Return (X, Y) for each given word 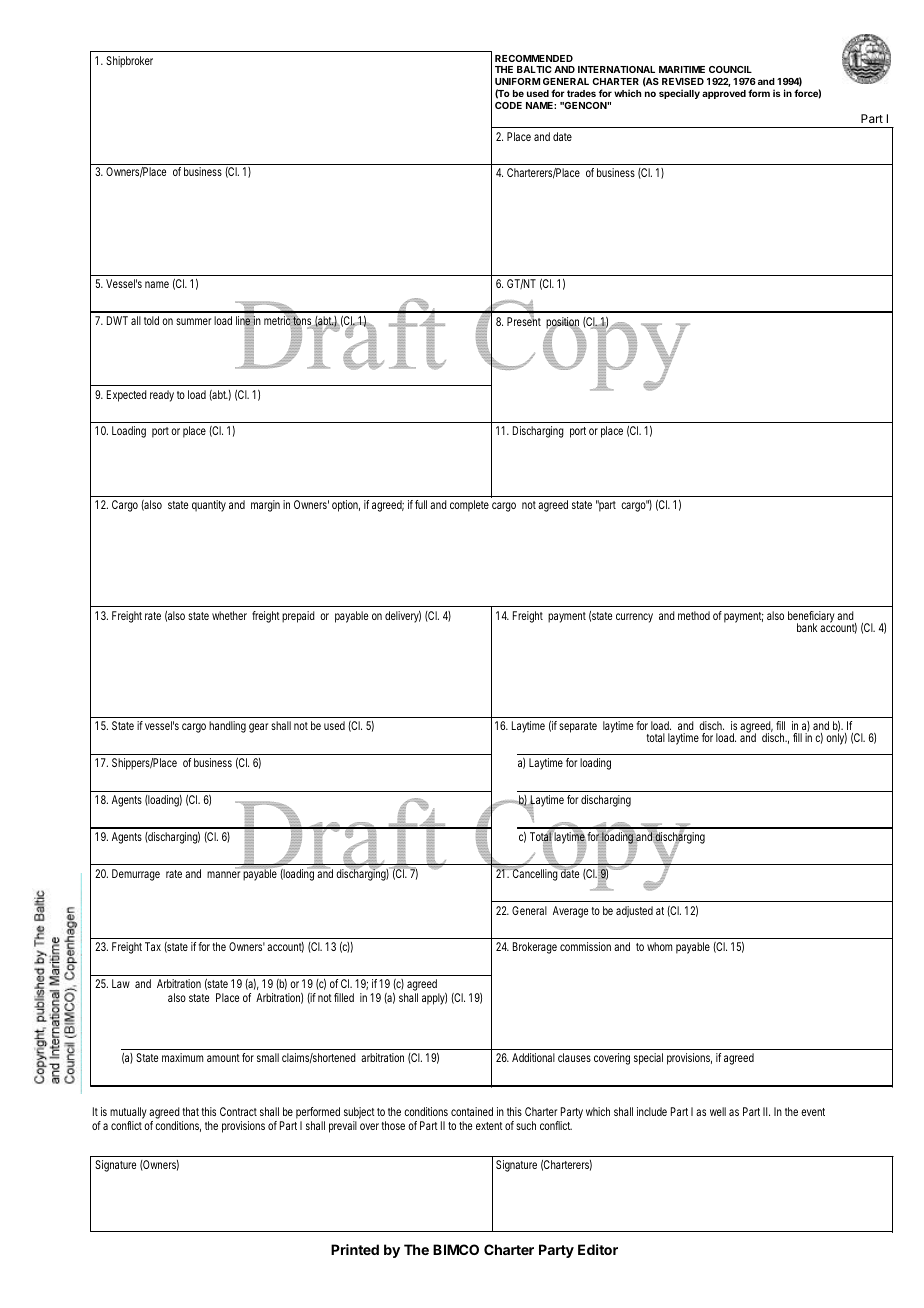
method (694, 615)
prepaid (298, 617)
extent (489, 1126)
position (563, 324)
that (190, 1111)
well (718, 1111)
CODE (508, 105)
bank (807, 627)
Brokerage (535, 948)
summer (193, 321)
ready (162, 396)
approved (724, 94)
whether (229, 615)
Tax (153, 946)
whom (659, 946)
